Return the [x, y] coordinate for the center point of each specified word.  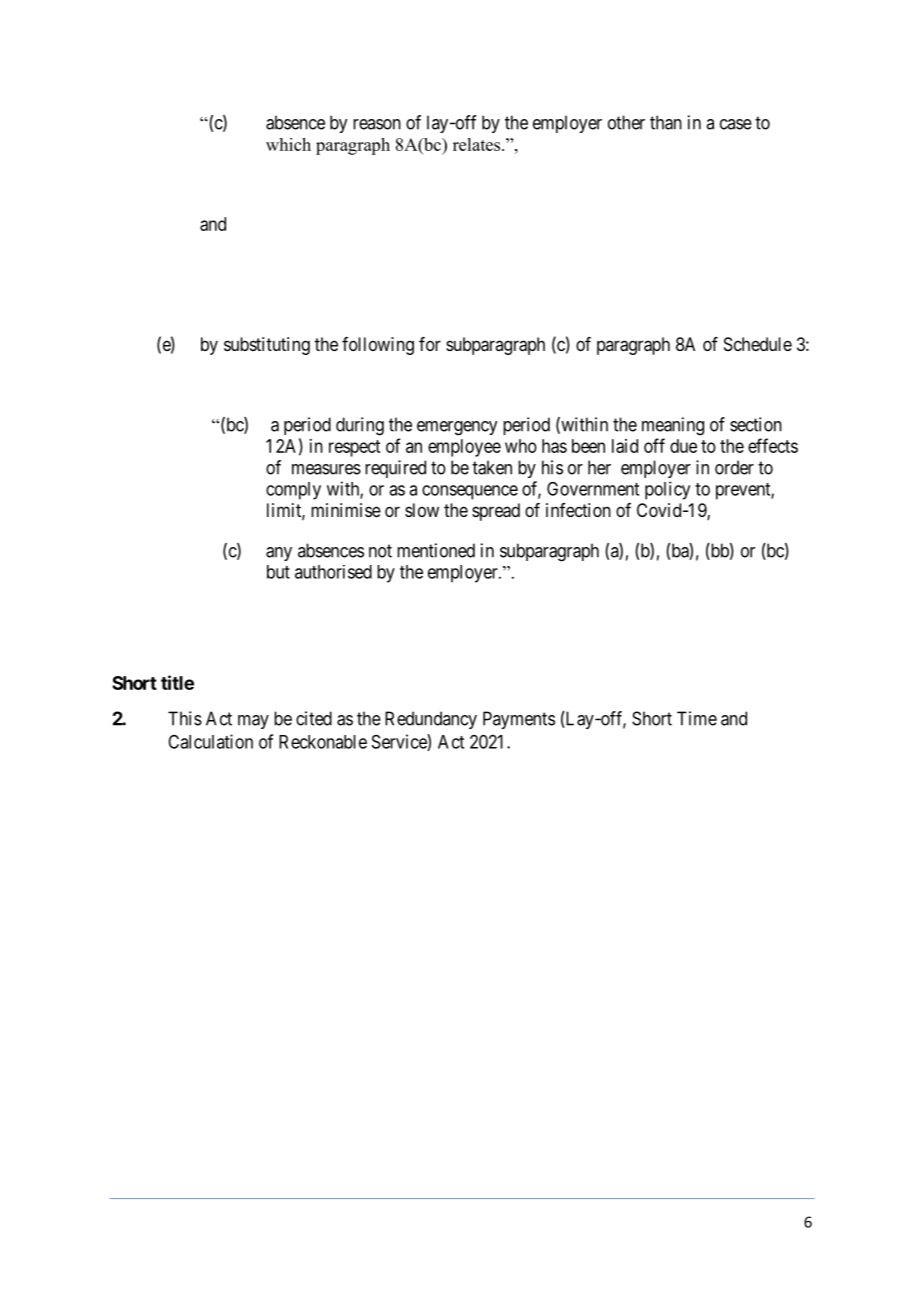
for [430, 344]
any [279, 554]
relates [478, 144]
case [736, 124]
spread [496, 512]
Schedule [758, 344]
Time [697, 718]
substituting [267, 346]
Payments [519, 720]
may [253, 722]
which [288, 144]
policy [667, 490]
